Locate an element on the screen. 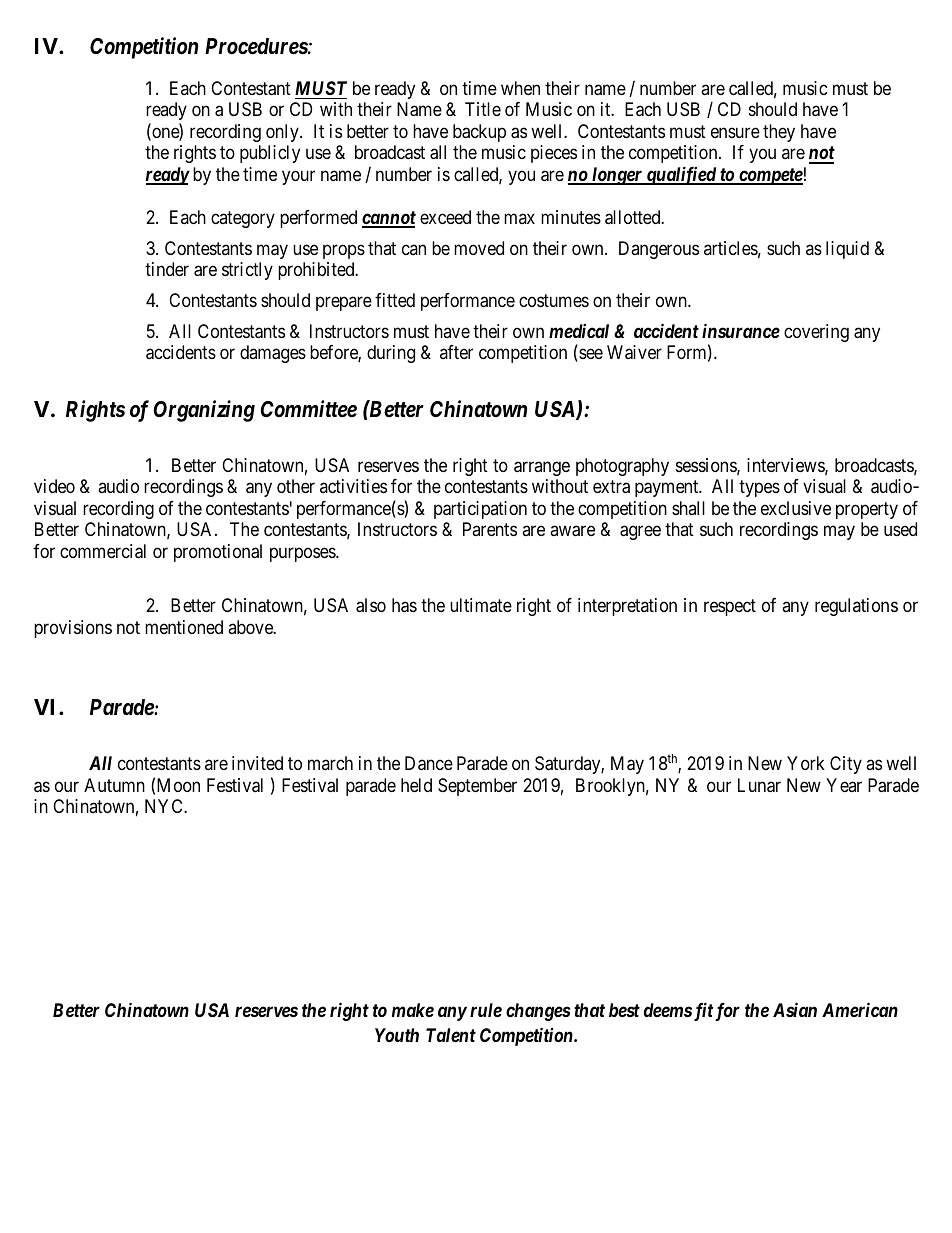 The image size is (952, 1233). they is located at coordinates (779, 133).
